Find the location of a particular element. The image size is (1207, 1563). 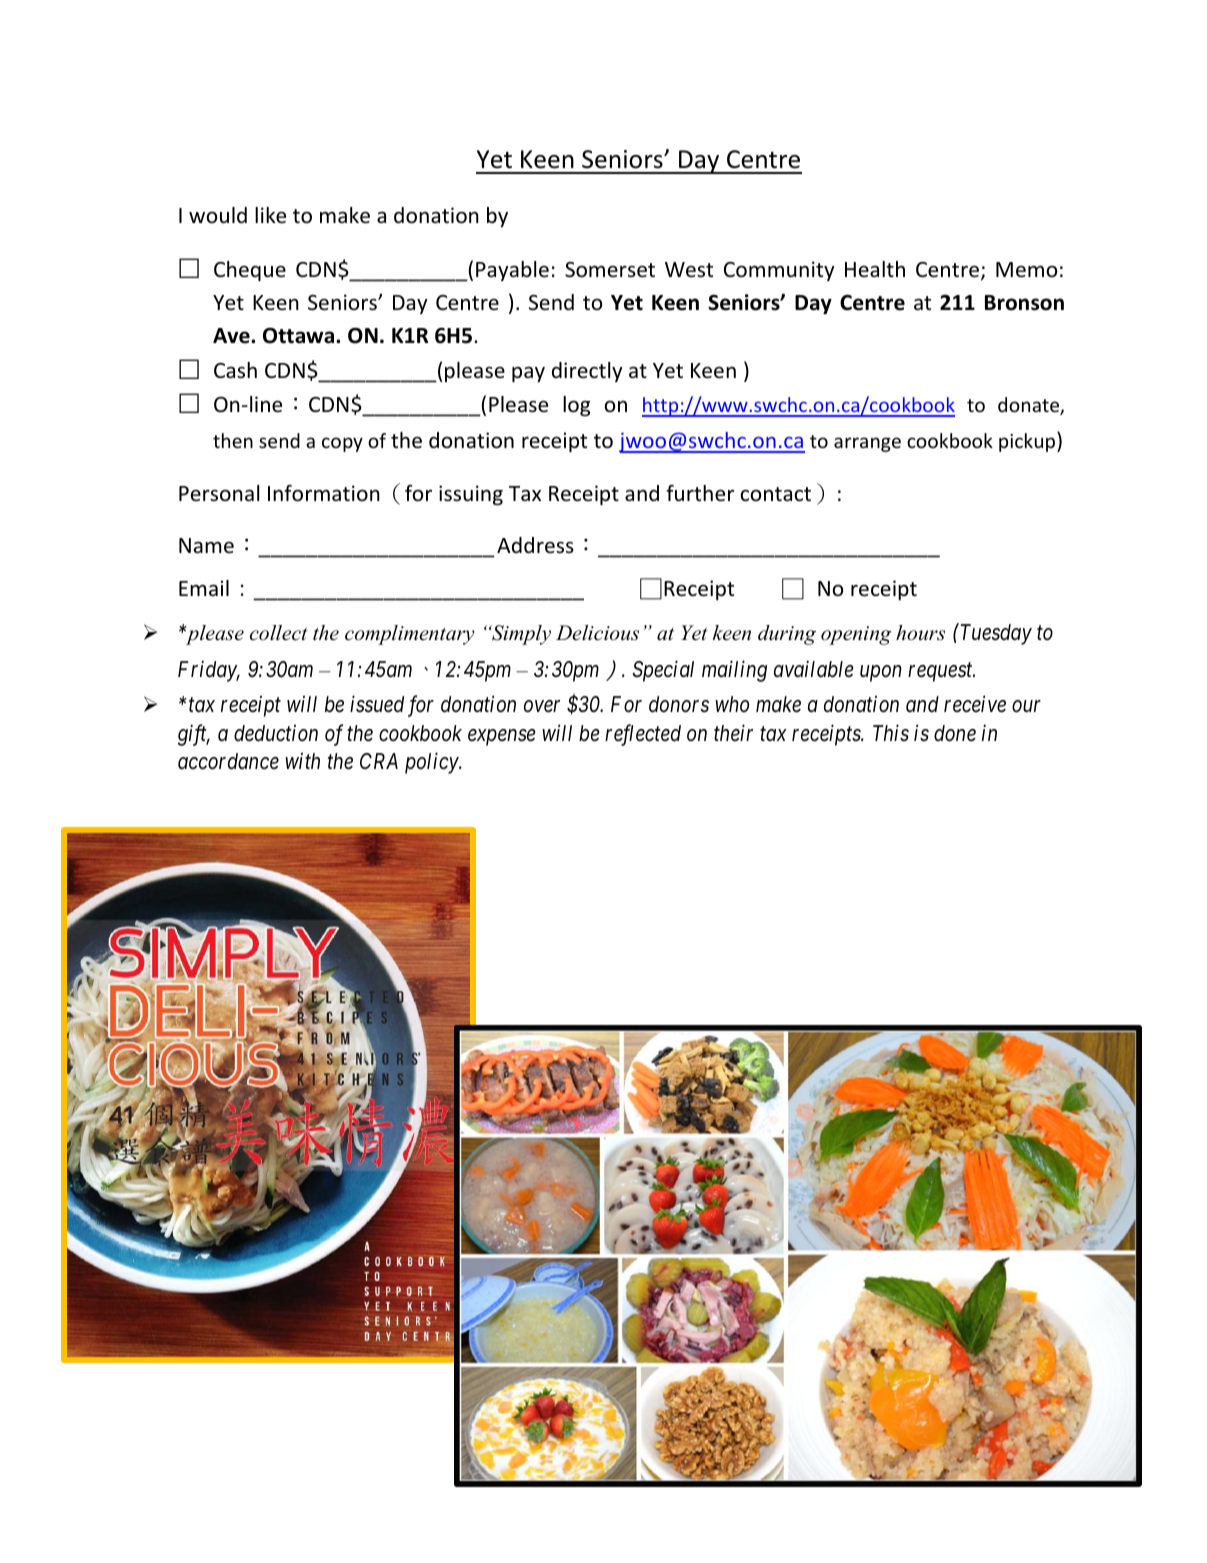

Somerset is located at coordinates (610, 270).
